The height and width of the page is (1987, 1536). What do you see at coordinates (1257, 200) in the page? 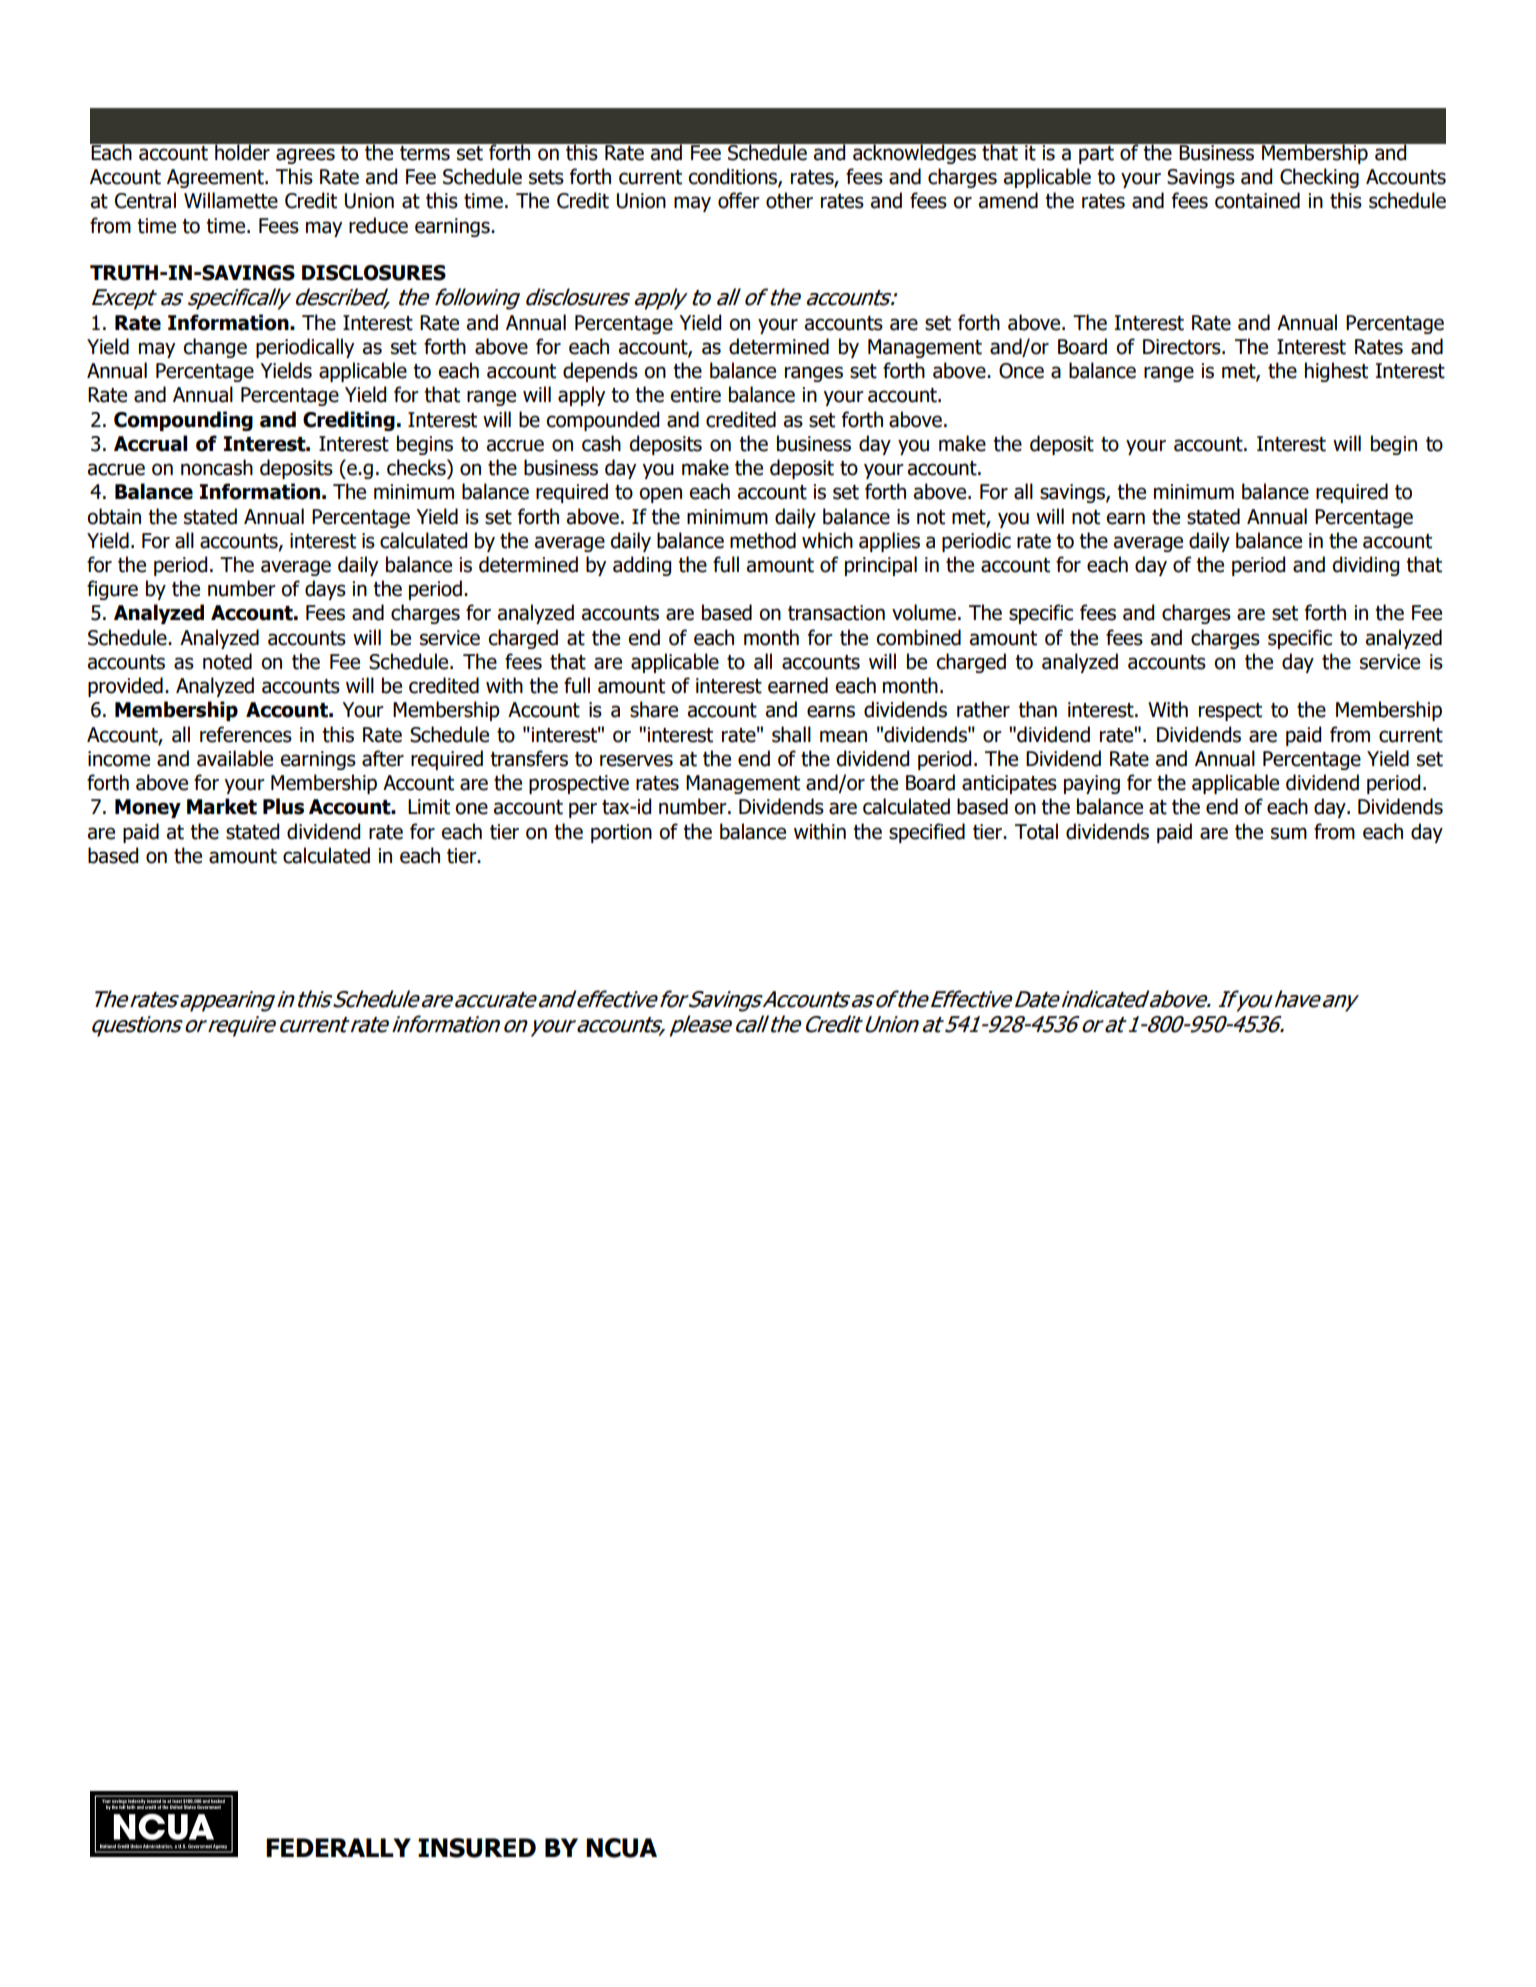
I see `contained` at bounding box center [1257, 200].
